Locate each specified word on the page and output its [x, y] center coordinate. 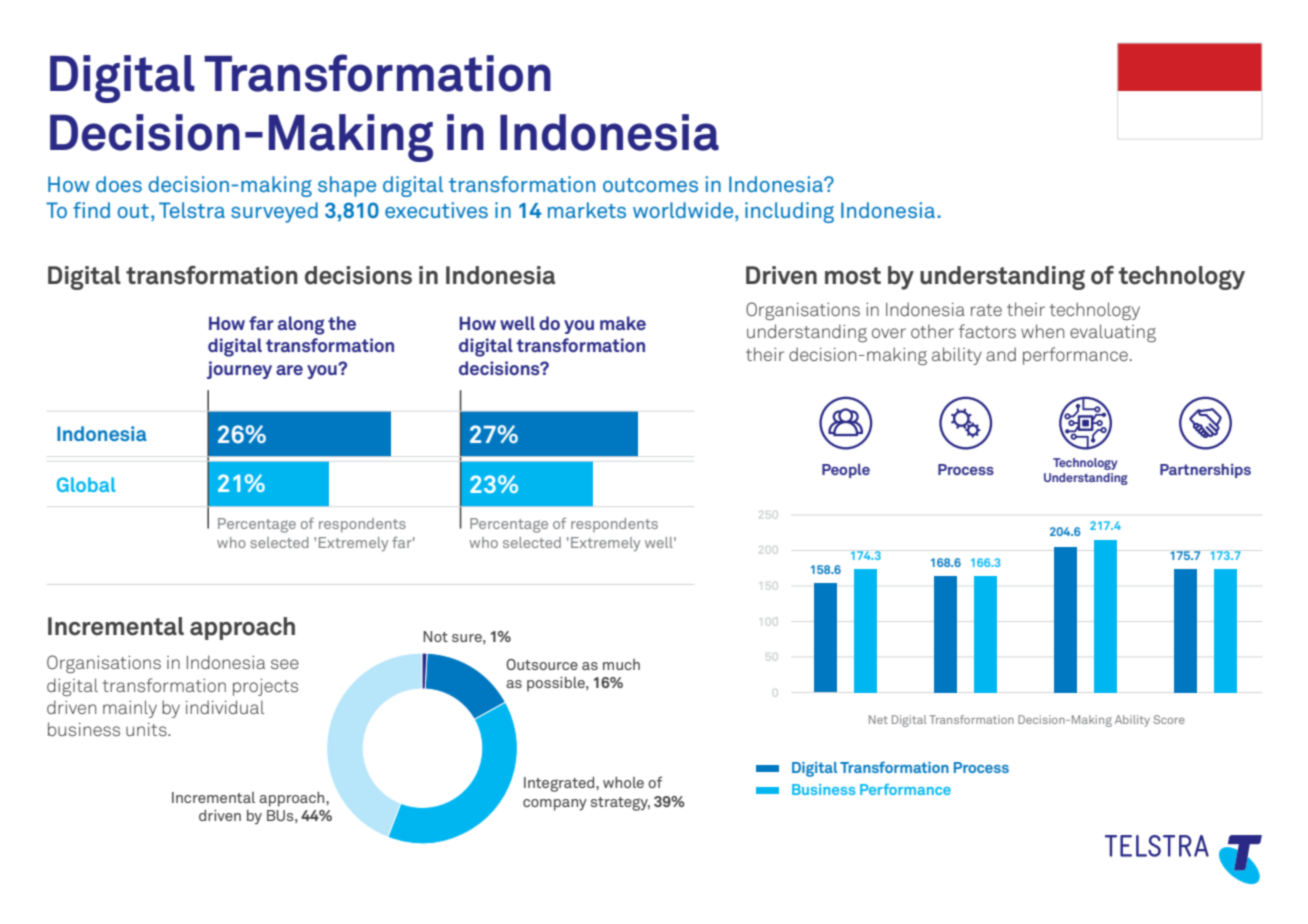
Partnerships [1205, 471]
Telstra [192, 210]
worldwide [684, 211]
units [147, 729]
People [846, 471]
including [789, 212]
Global [86, 484]
